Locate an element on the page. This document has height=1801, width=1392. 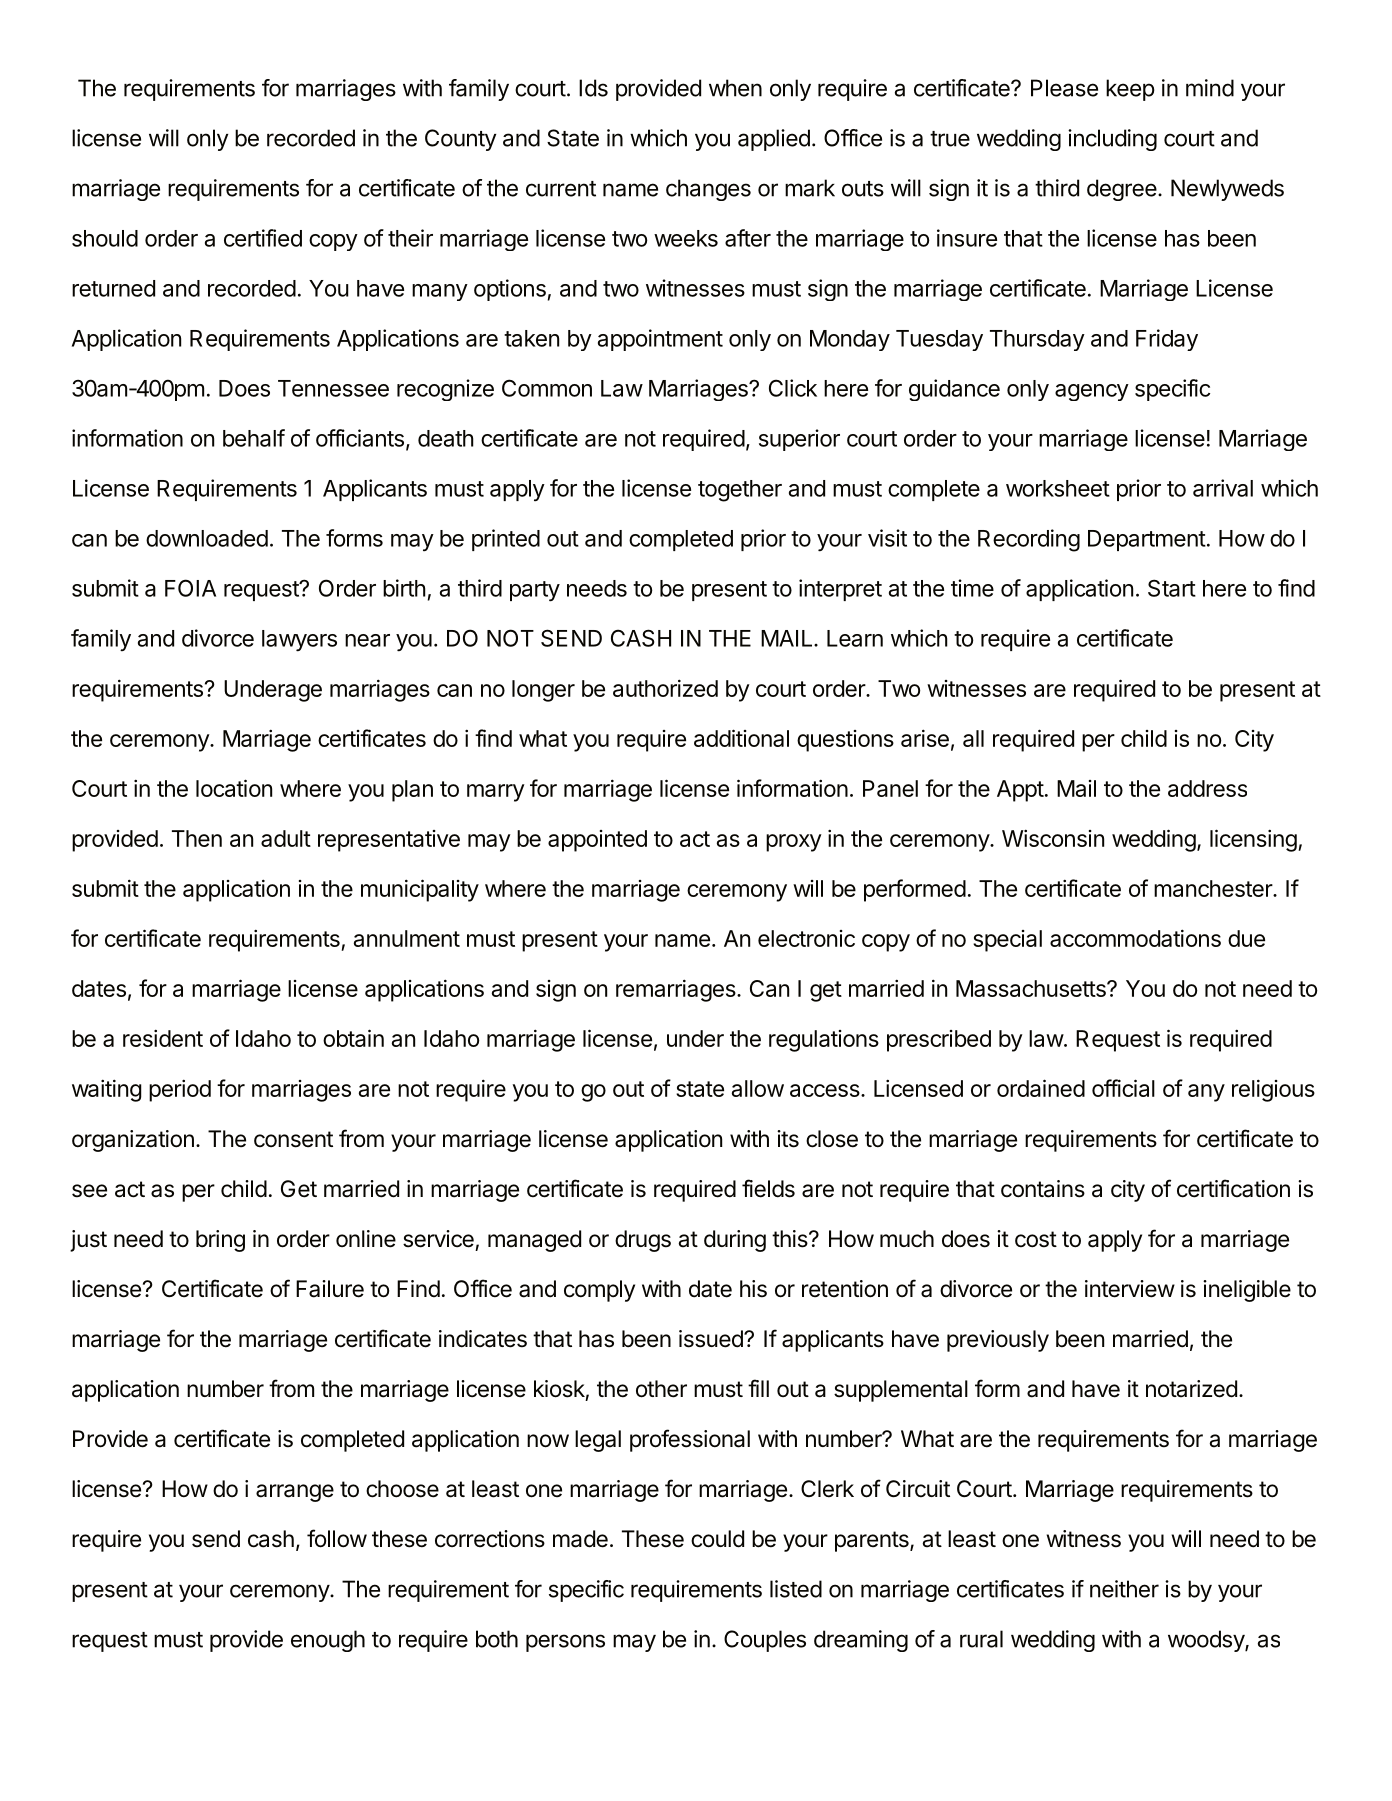
location is located at coordinates (234, 788).
